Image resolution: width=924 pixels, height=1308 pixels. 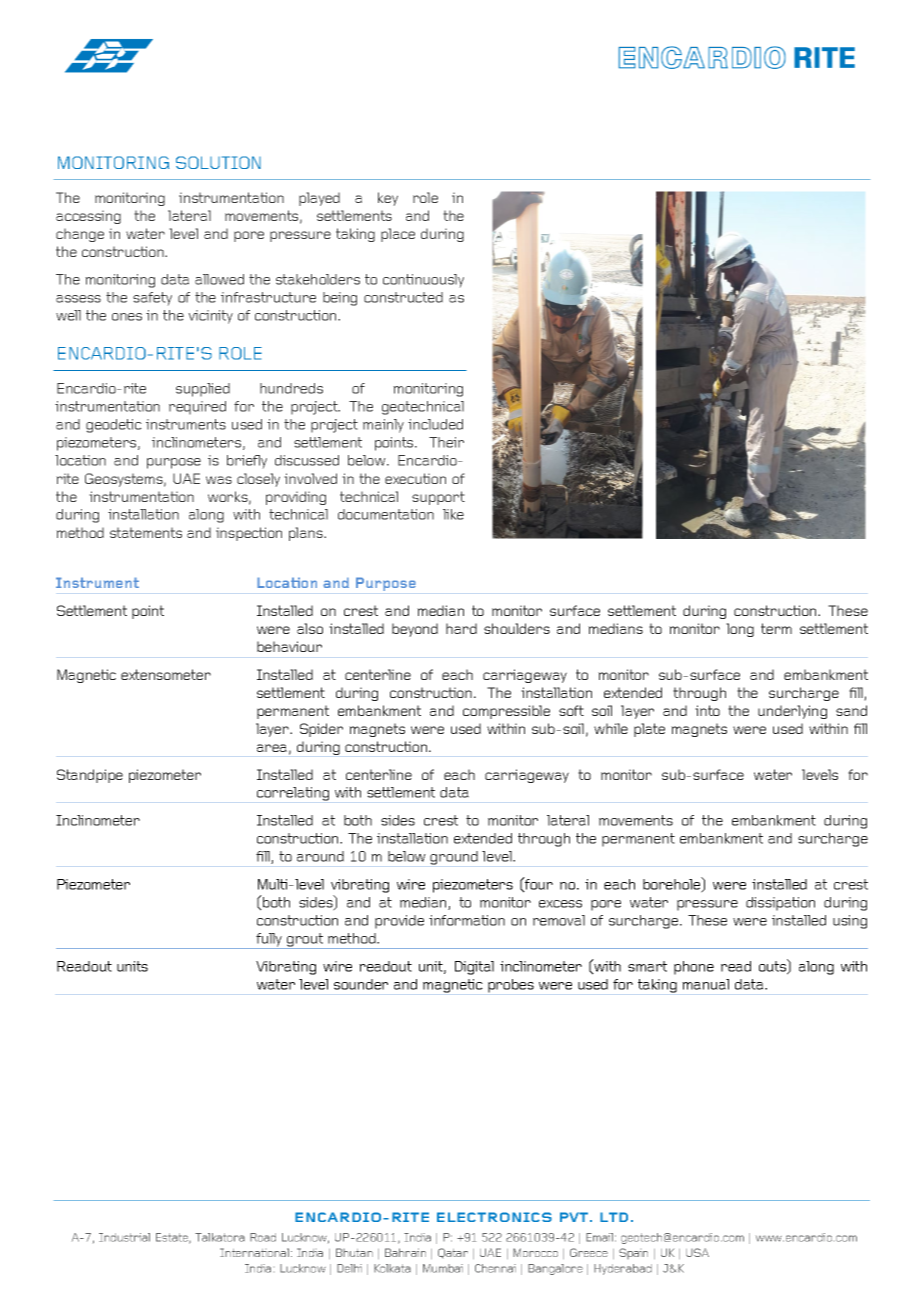 What do you see at coordinates (114, 426) in the screenshot?
I see `geodetic` at bounding box center [114, 426].
